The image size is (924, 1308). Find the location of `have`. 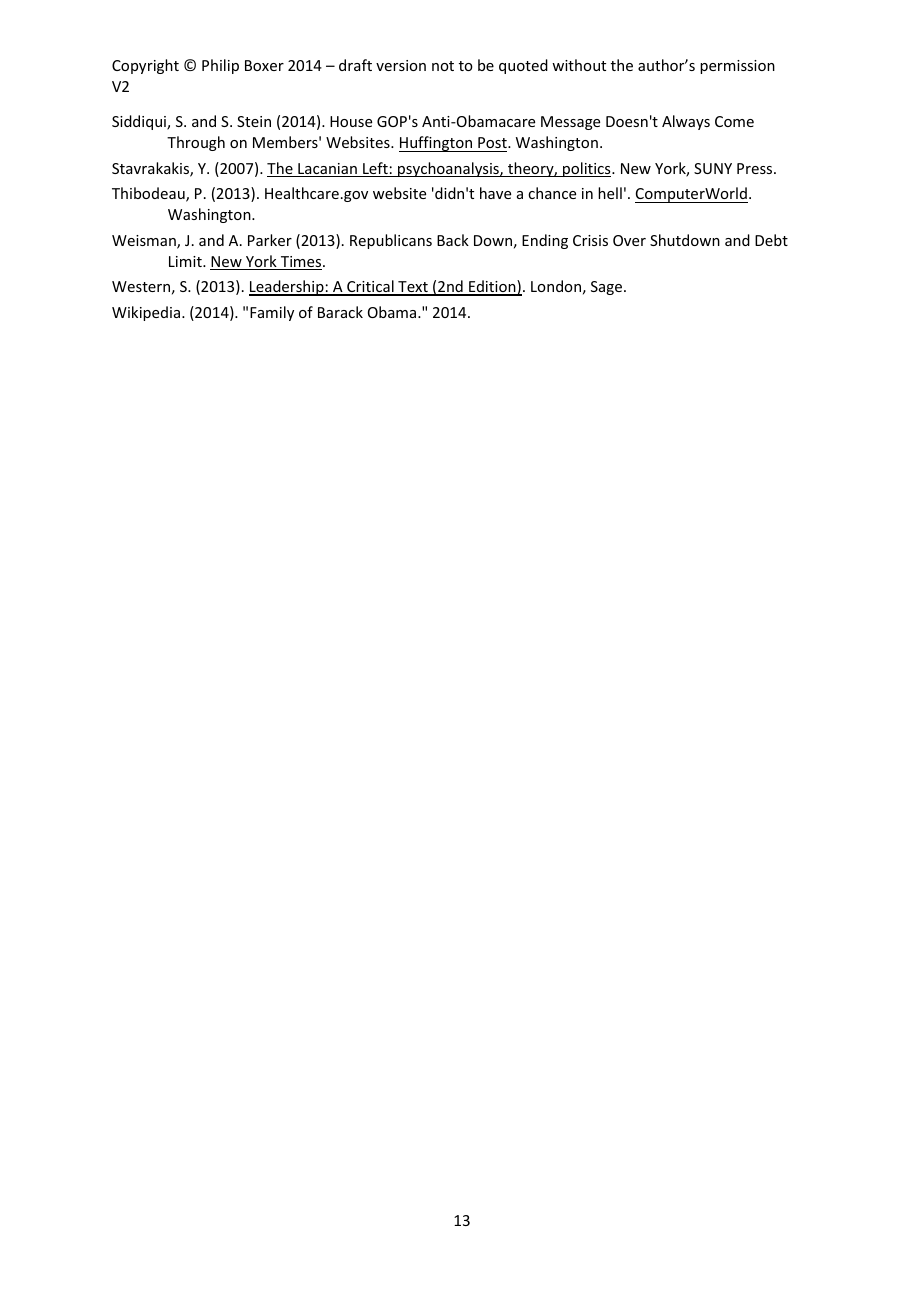

have is located at coordinates (495, 193).
